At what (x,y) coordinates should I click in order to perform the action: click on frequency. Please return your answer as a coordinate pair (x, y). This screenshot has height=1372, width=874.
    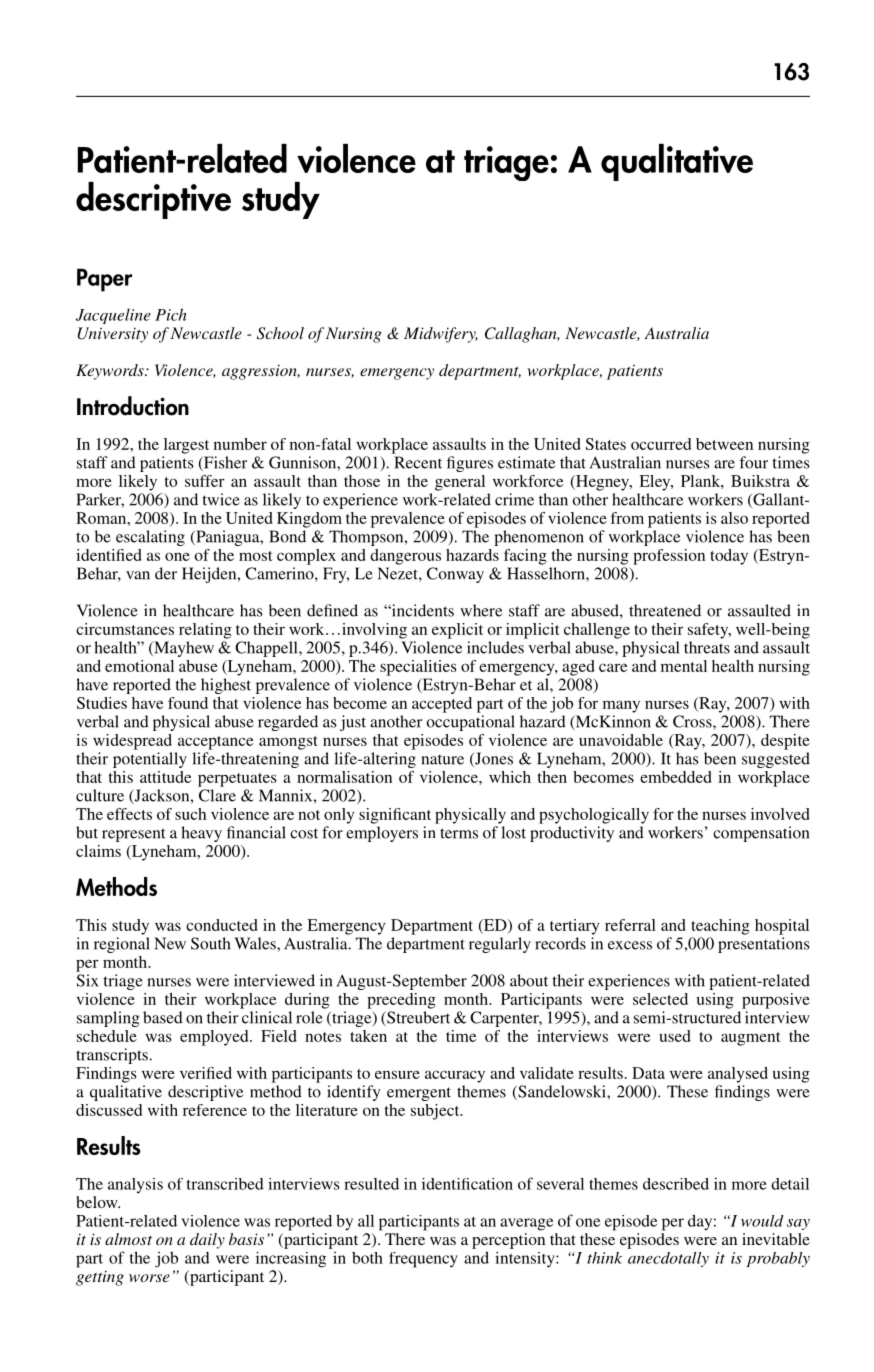
    Looking at the image, I should click on (423, 1260).
